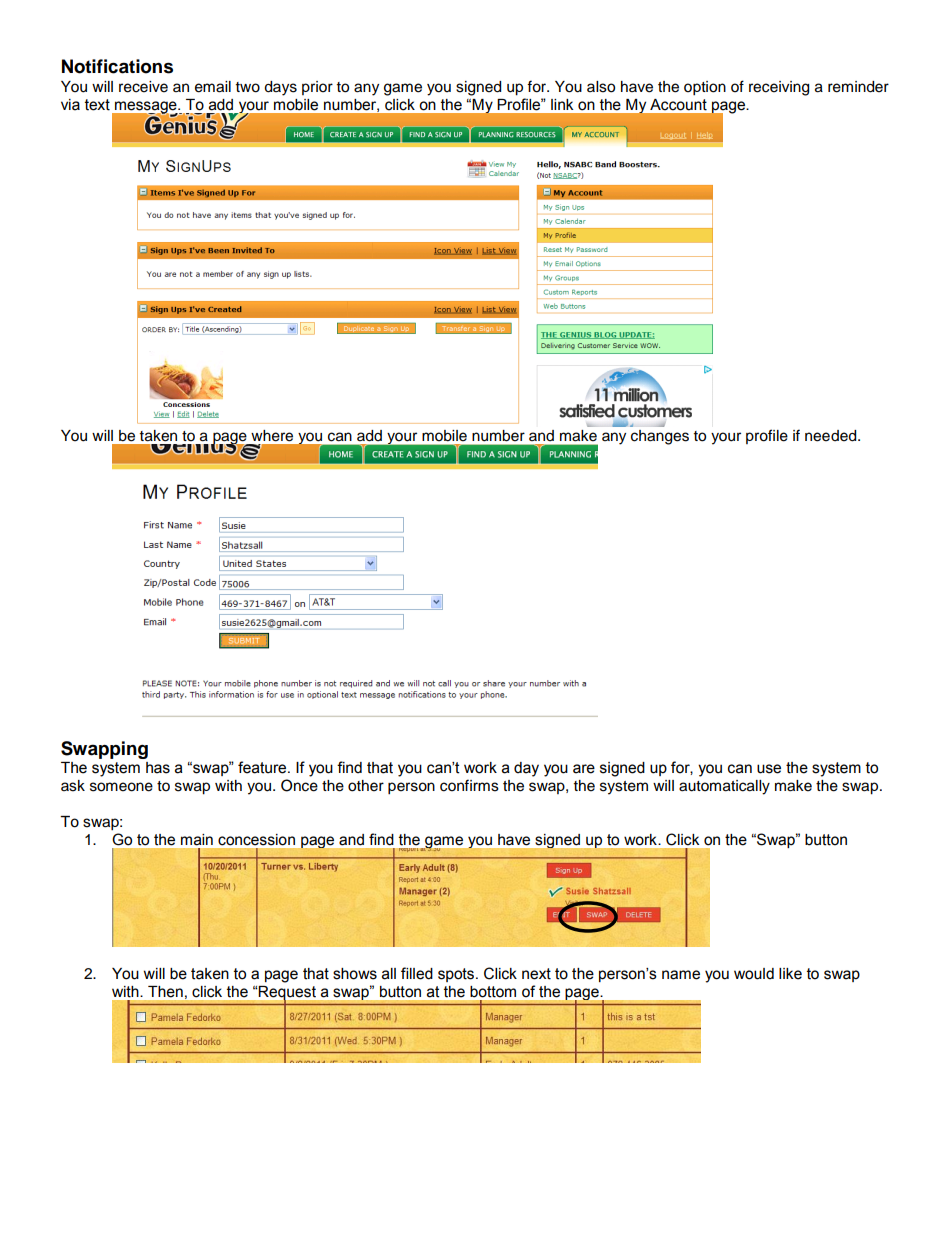 The width and height of the screenshot is (952, 1233). What do you see at coordinates (165, 992) in the screenshot?
I see `Then` at bounding box center [165, 992].
